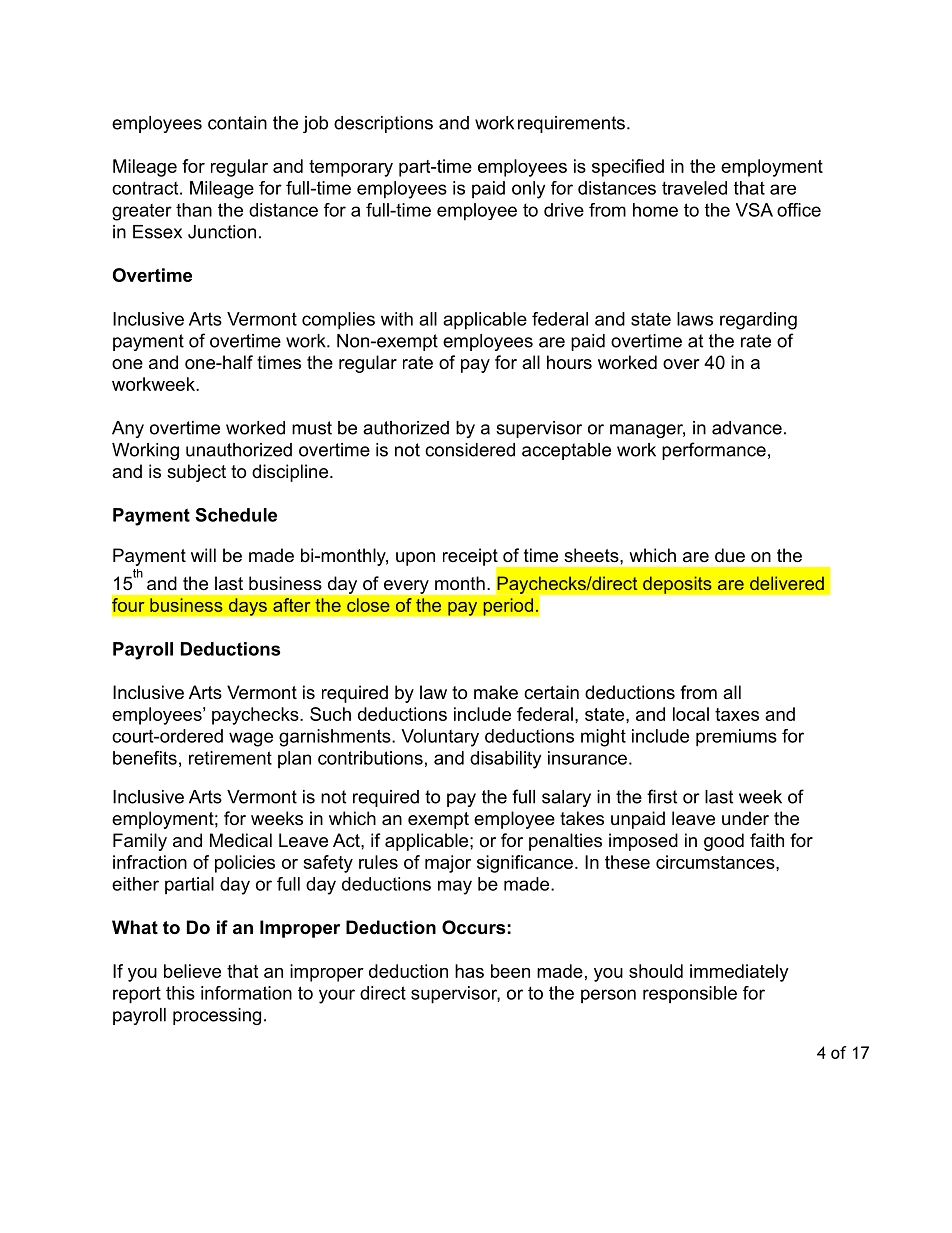 The width and height of the document is (952, 1233). Describe the element at coordinates (745, 818) in the document. I see `under` at that location.
